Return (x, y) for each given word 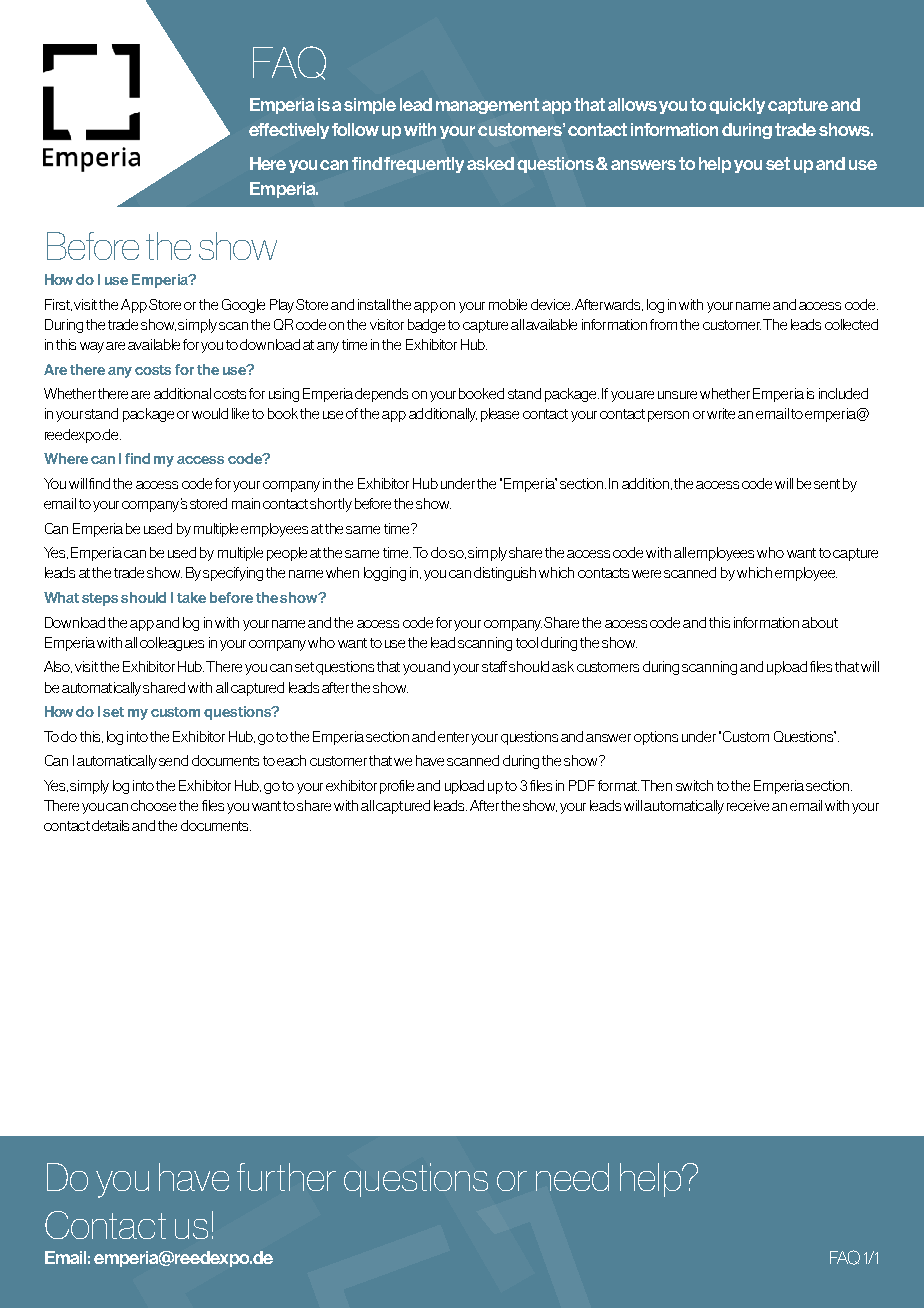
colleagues (172, 644)
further (286, 1177)
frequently (424, 165)
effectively (289, 131)
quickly (737, 106)
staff (494, 666)
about (820, 622)
